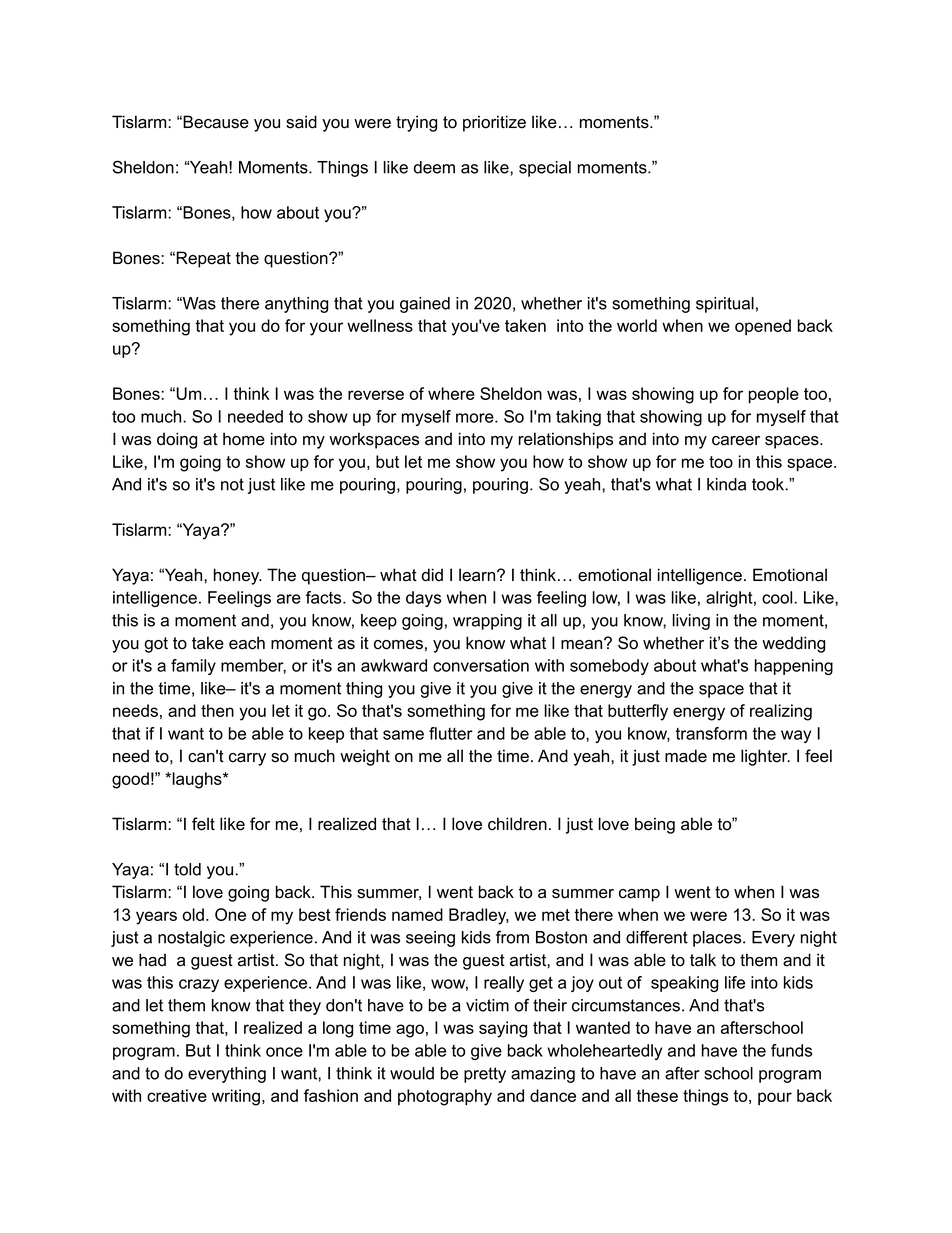  What do you see at coordinates (237, 1097) in the document?
I see `writing` at bounding box center [237, 1097].
